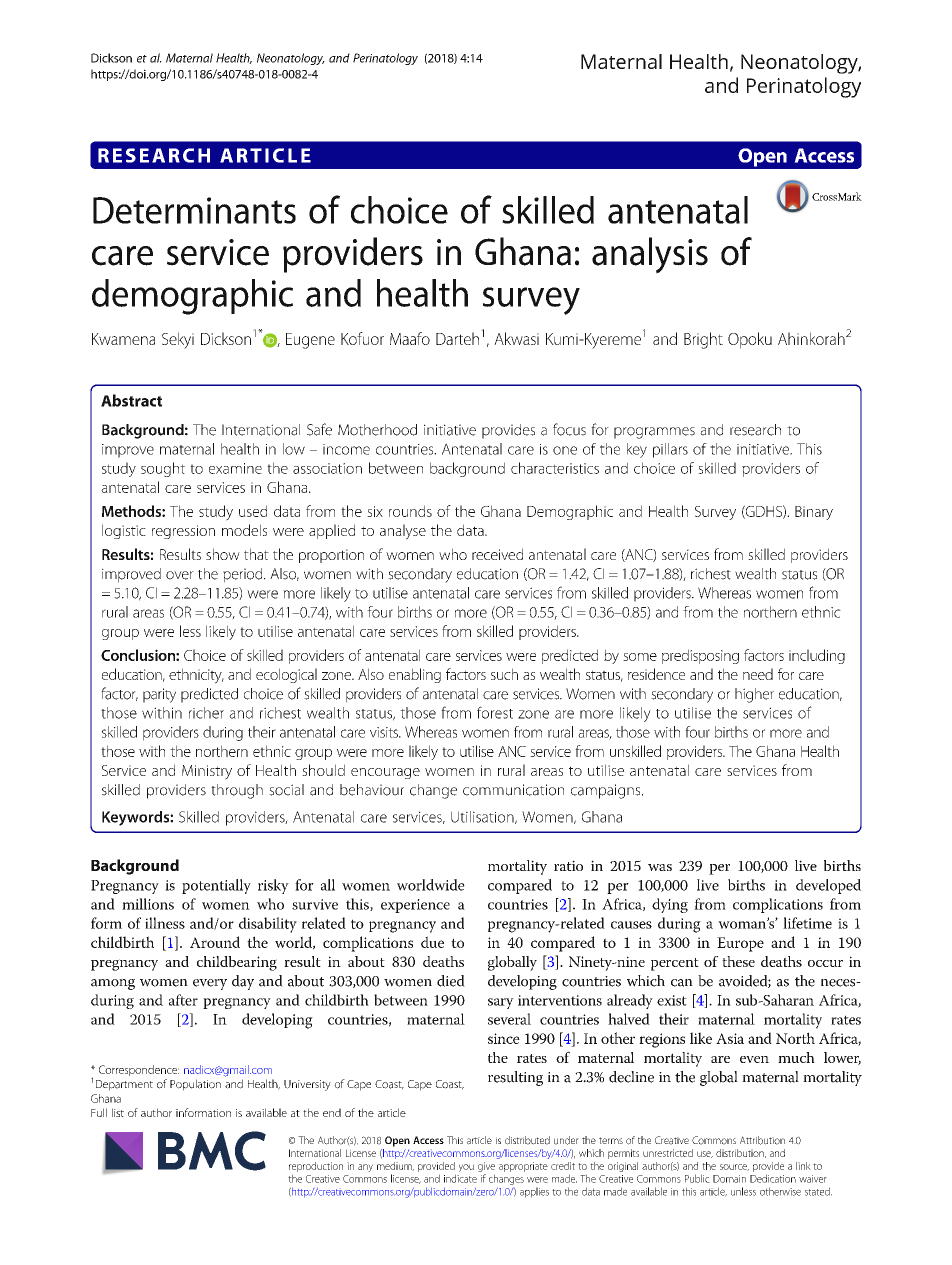 The width and height of the document is (952, 1265). What do you see at coordinates (650, 255) in the document?
I see `analysis` at bounding box center [650, 255].
